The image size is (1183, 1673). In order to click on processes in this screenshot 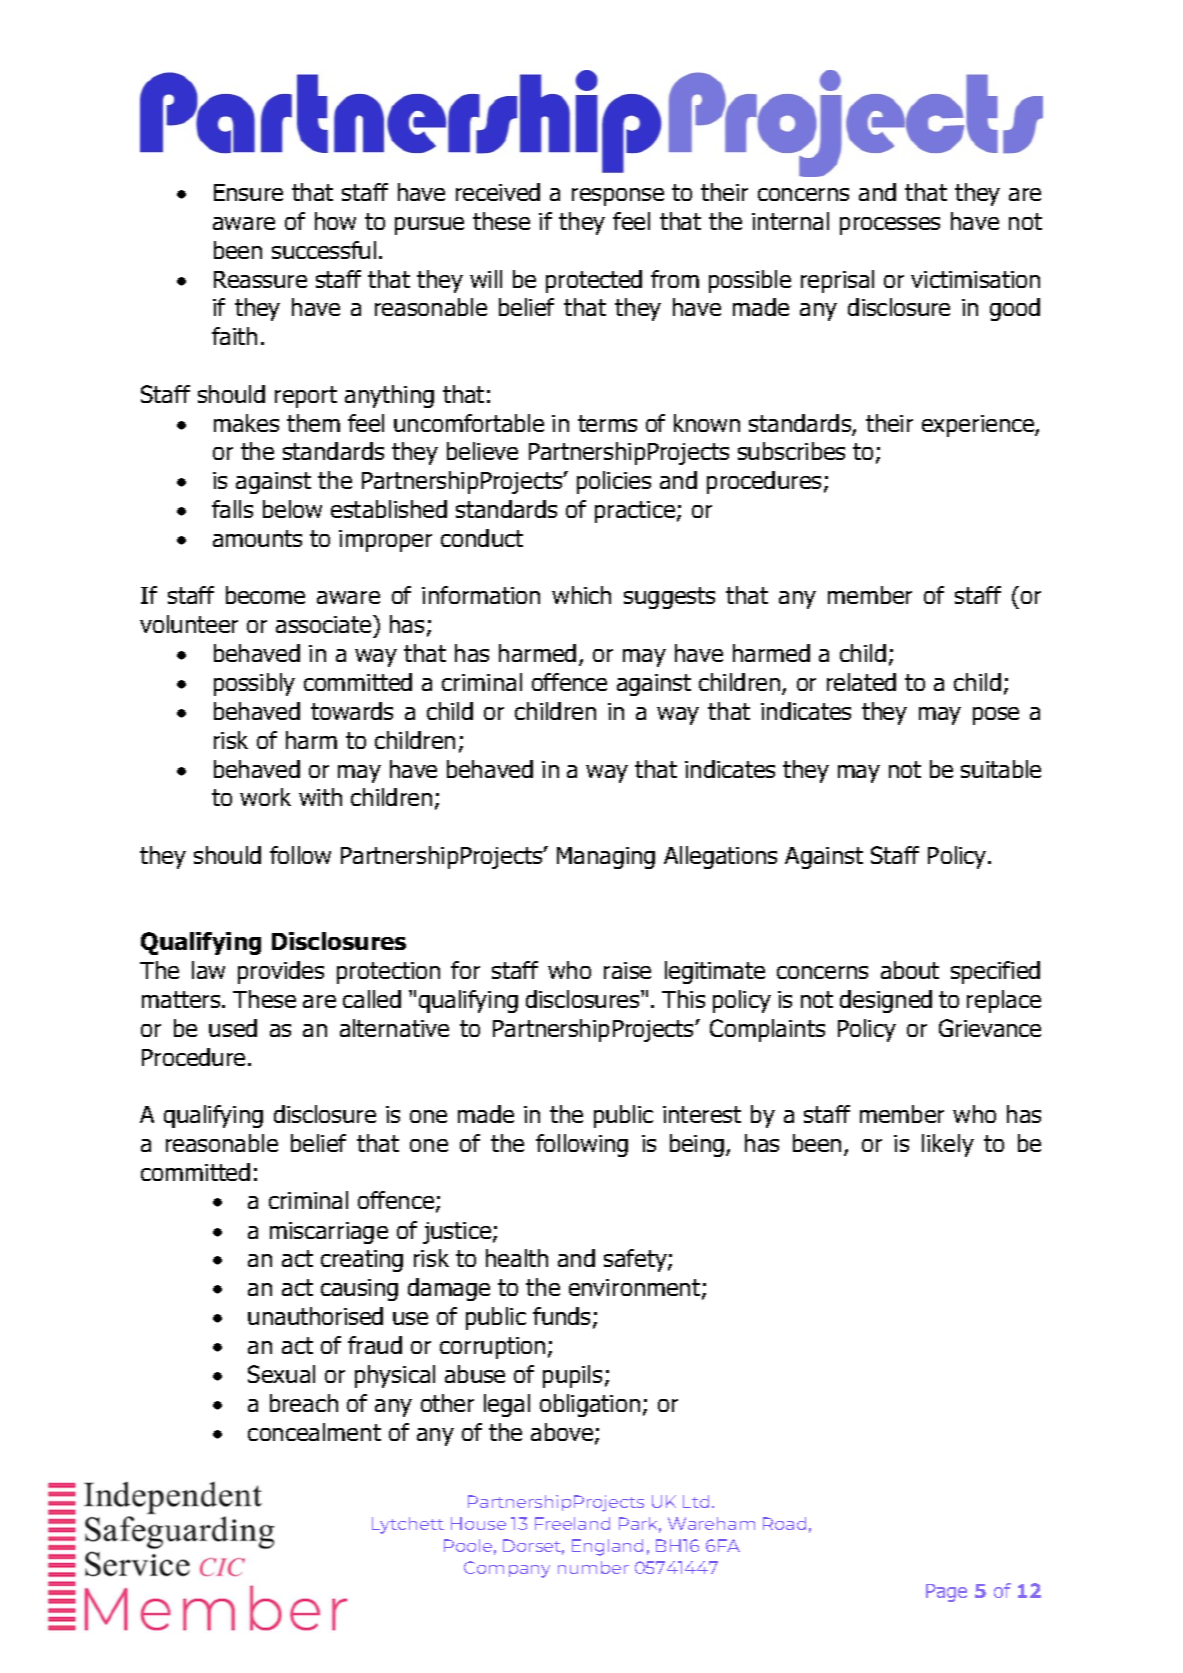, I will do `click(890, 226)`.
